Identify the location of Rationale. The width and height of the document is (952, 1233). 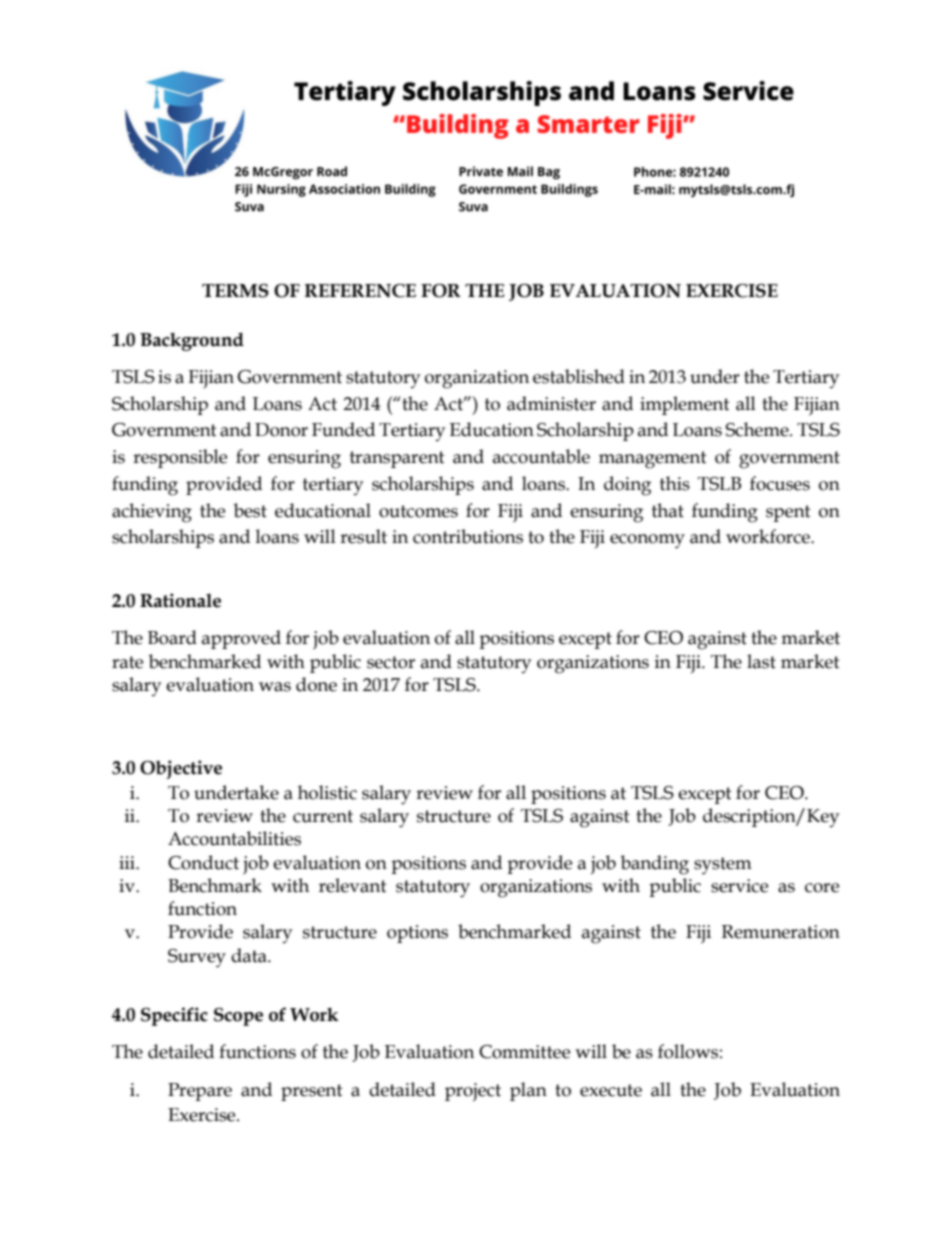
(180, 600).
